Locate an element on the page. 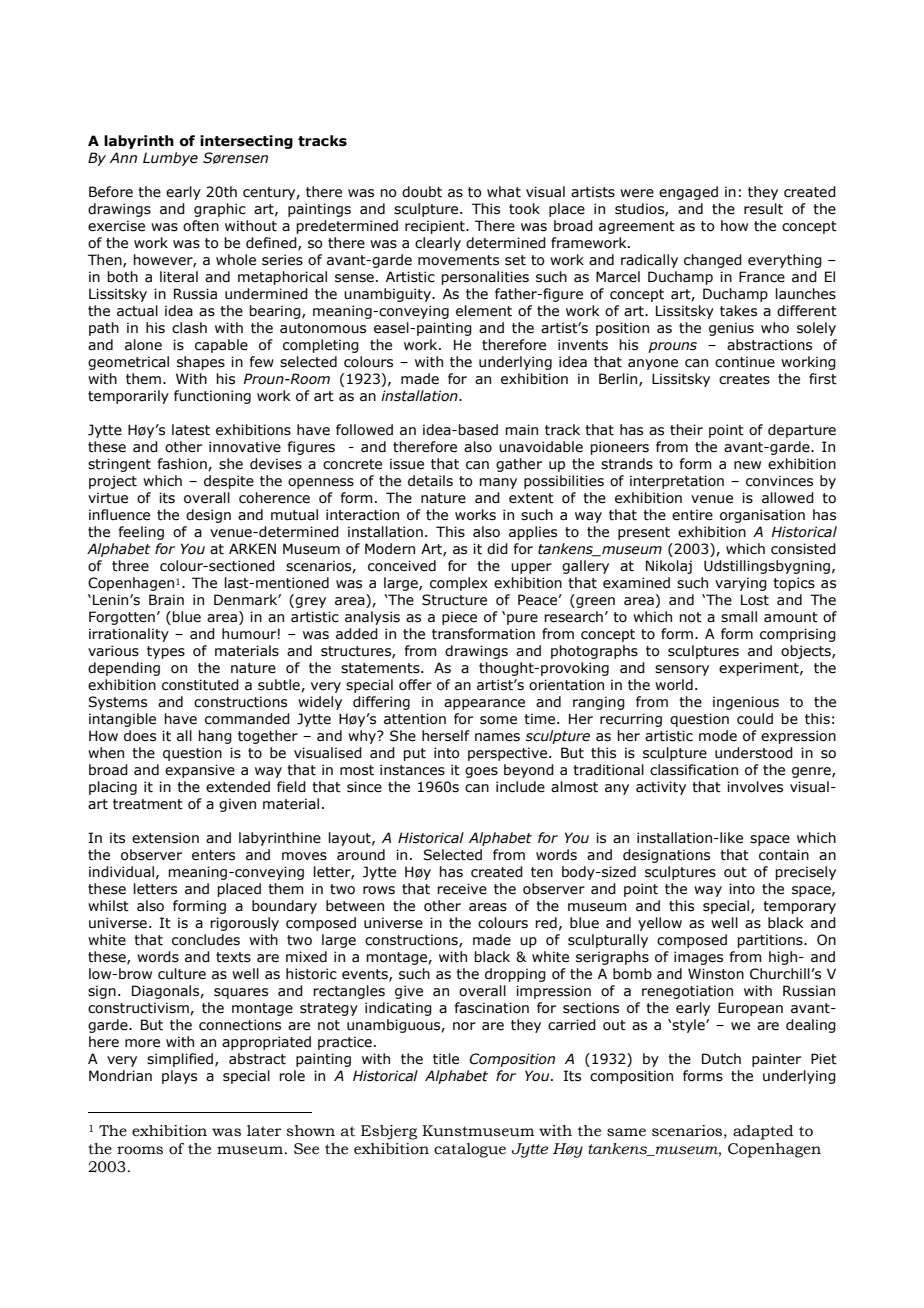 The image size is (924, 1308). did is located at coordinates (497, 549).
